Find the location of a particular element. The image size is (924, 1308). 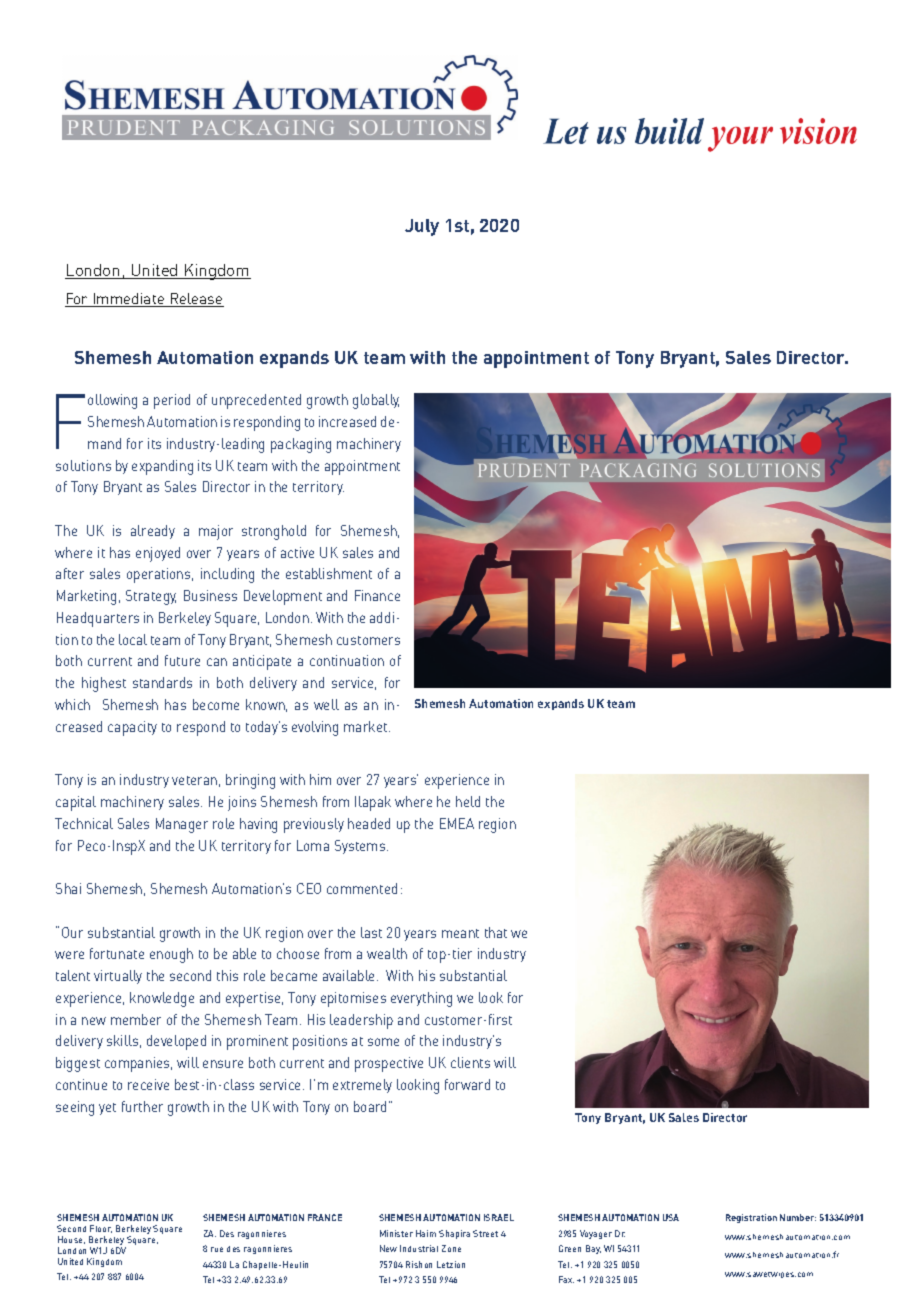

expanding is located at coordinates (162, 467).
